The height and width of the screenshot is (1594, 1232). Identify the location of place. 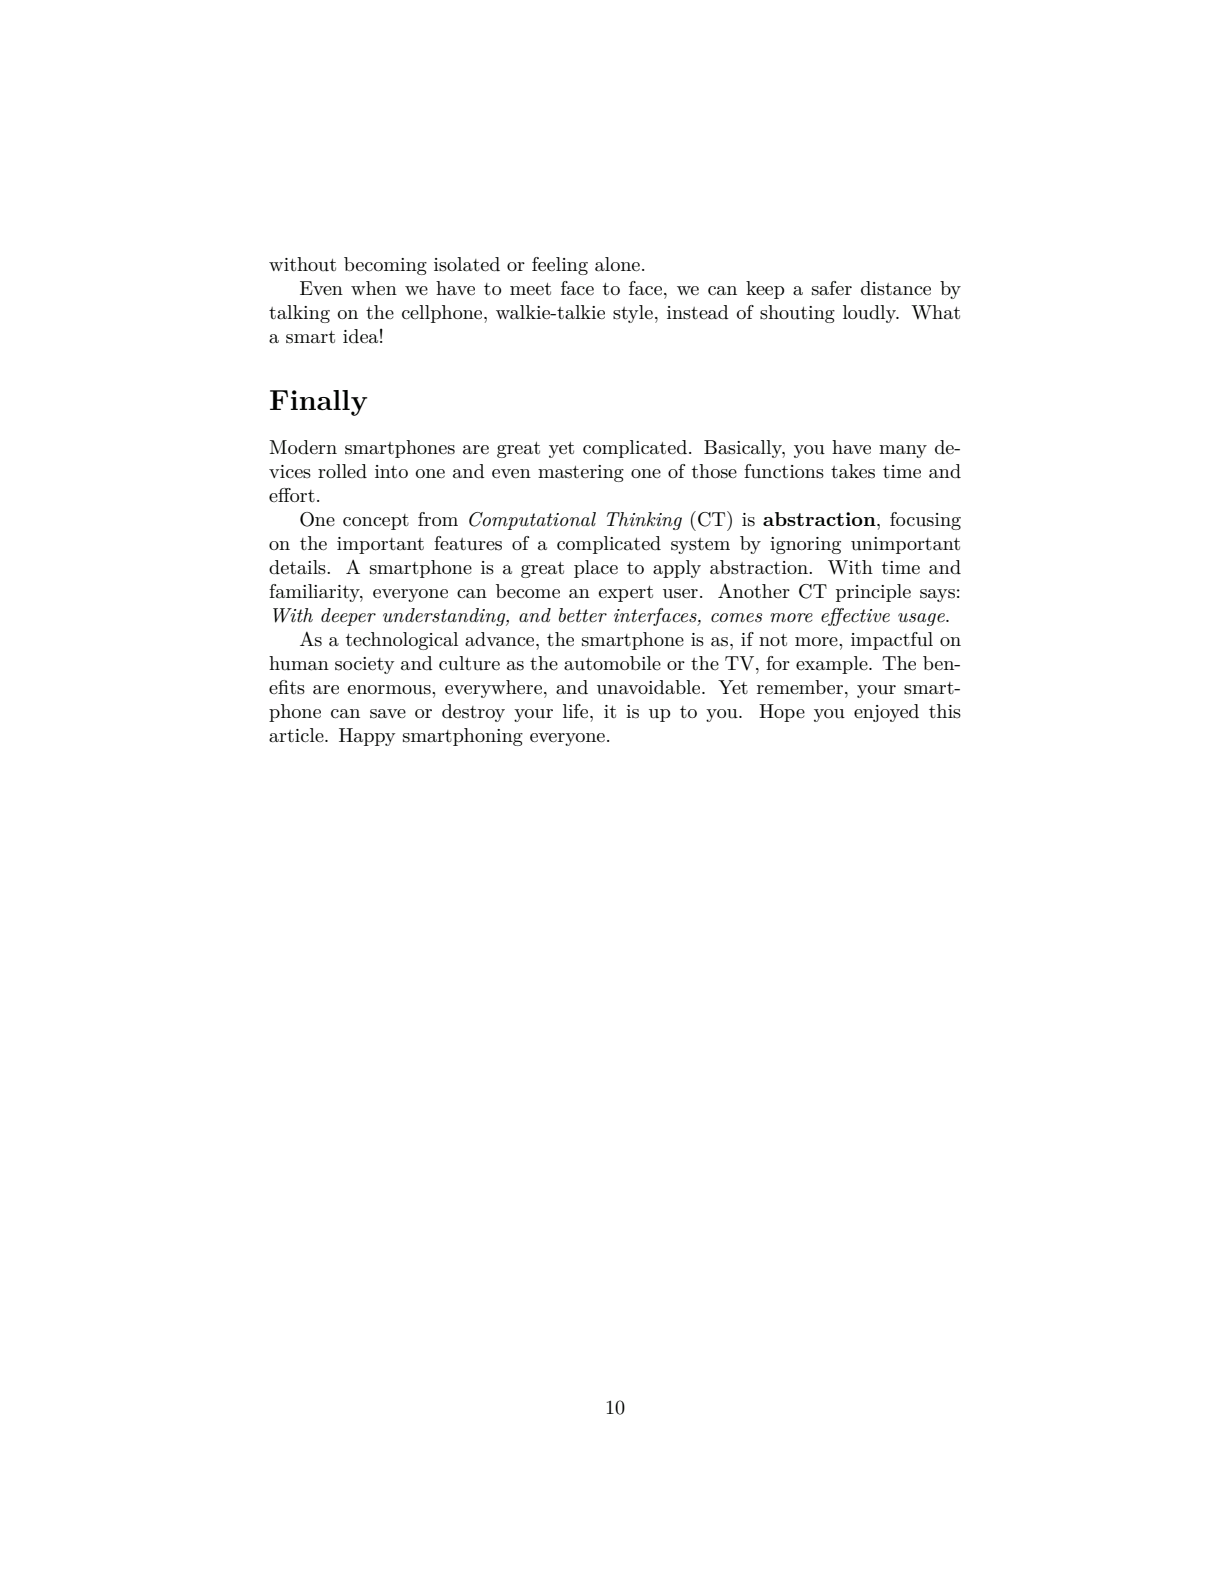
(596, 569).
